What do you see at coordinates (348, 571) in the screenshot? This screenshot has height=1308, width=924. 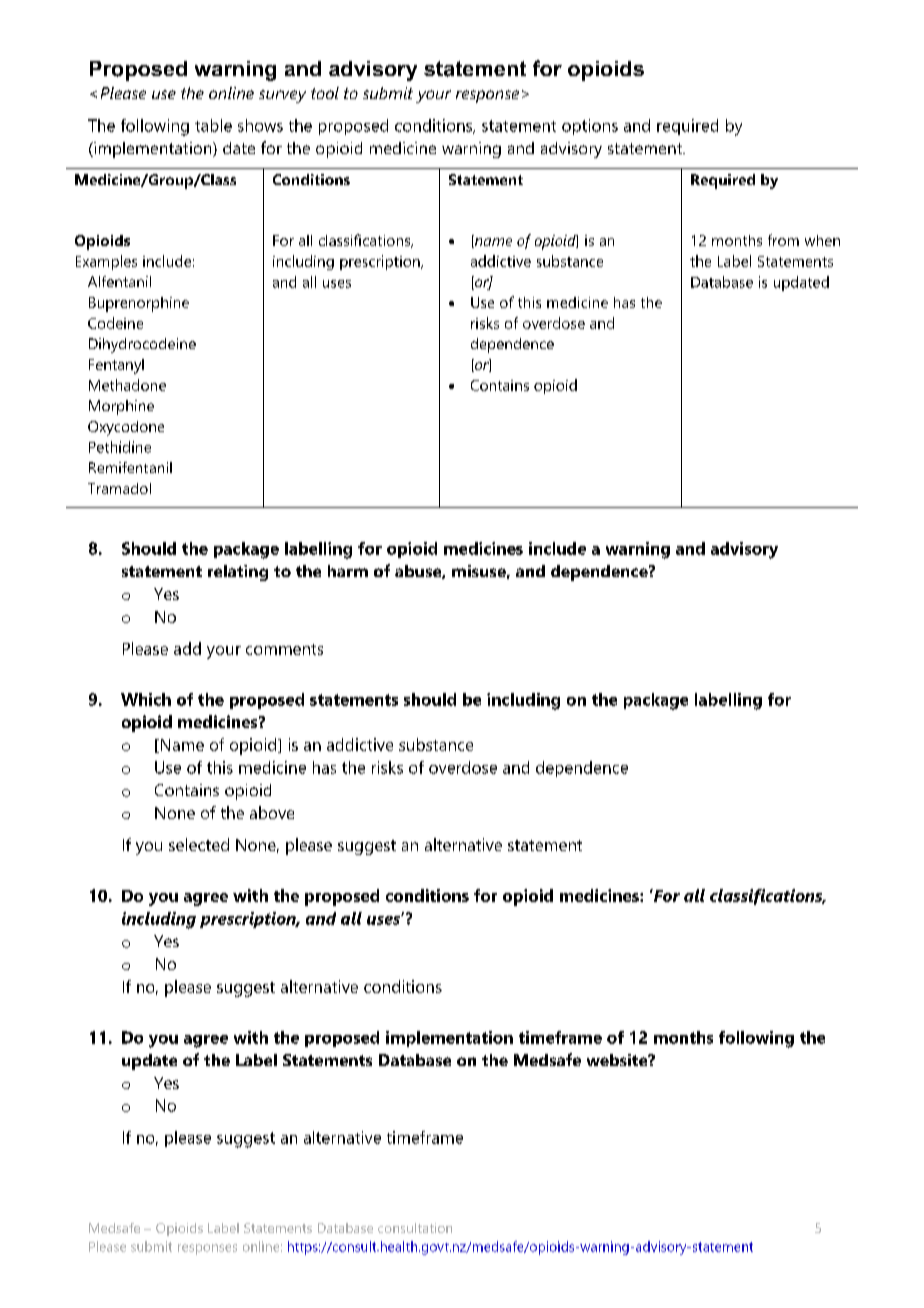 I see `harm` at bounding box center [348, 571].
